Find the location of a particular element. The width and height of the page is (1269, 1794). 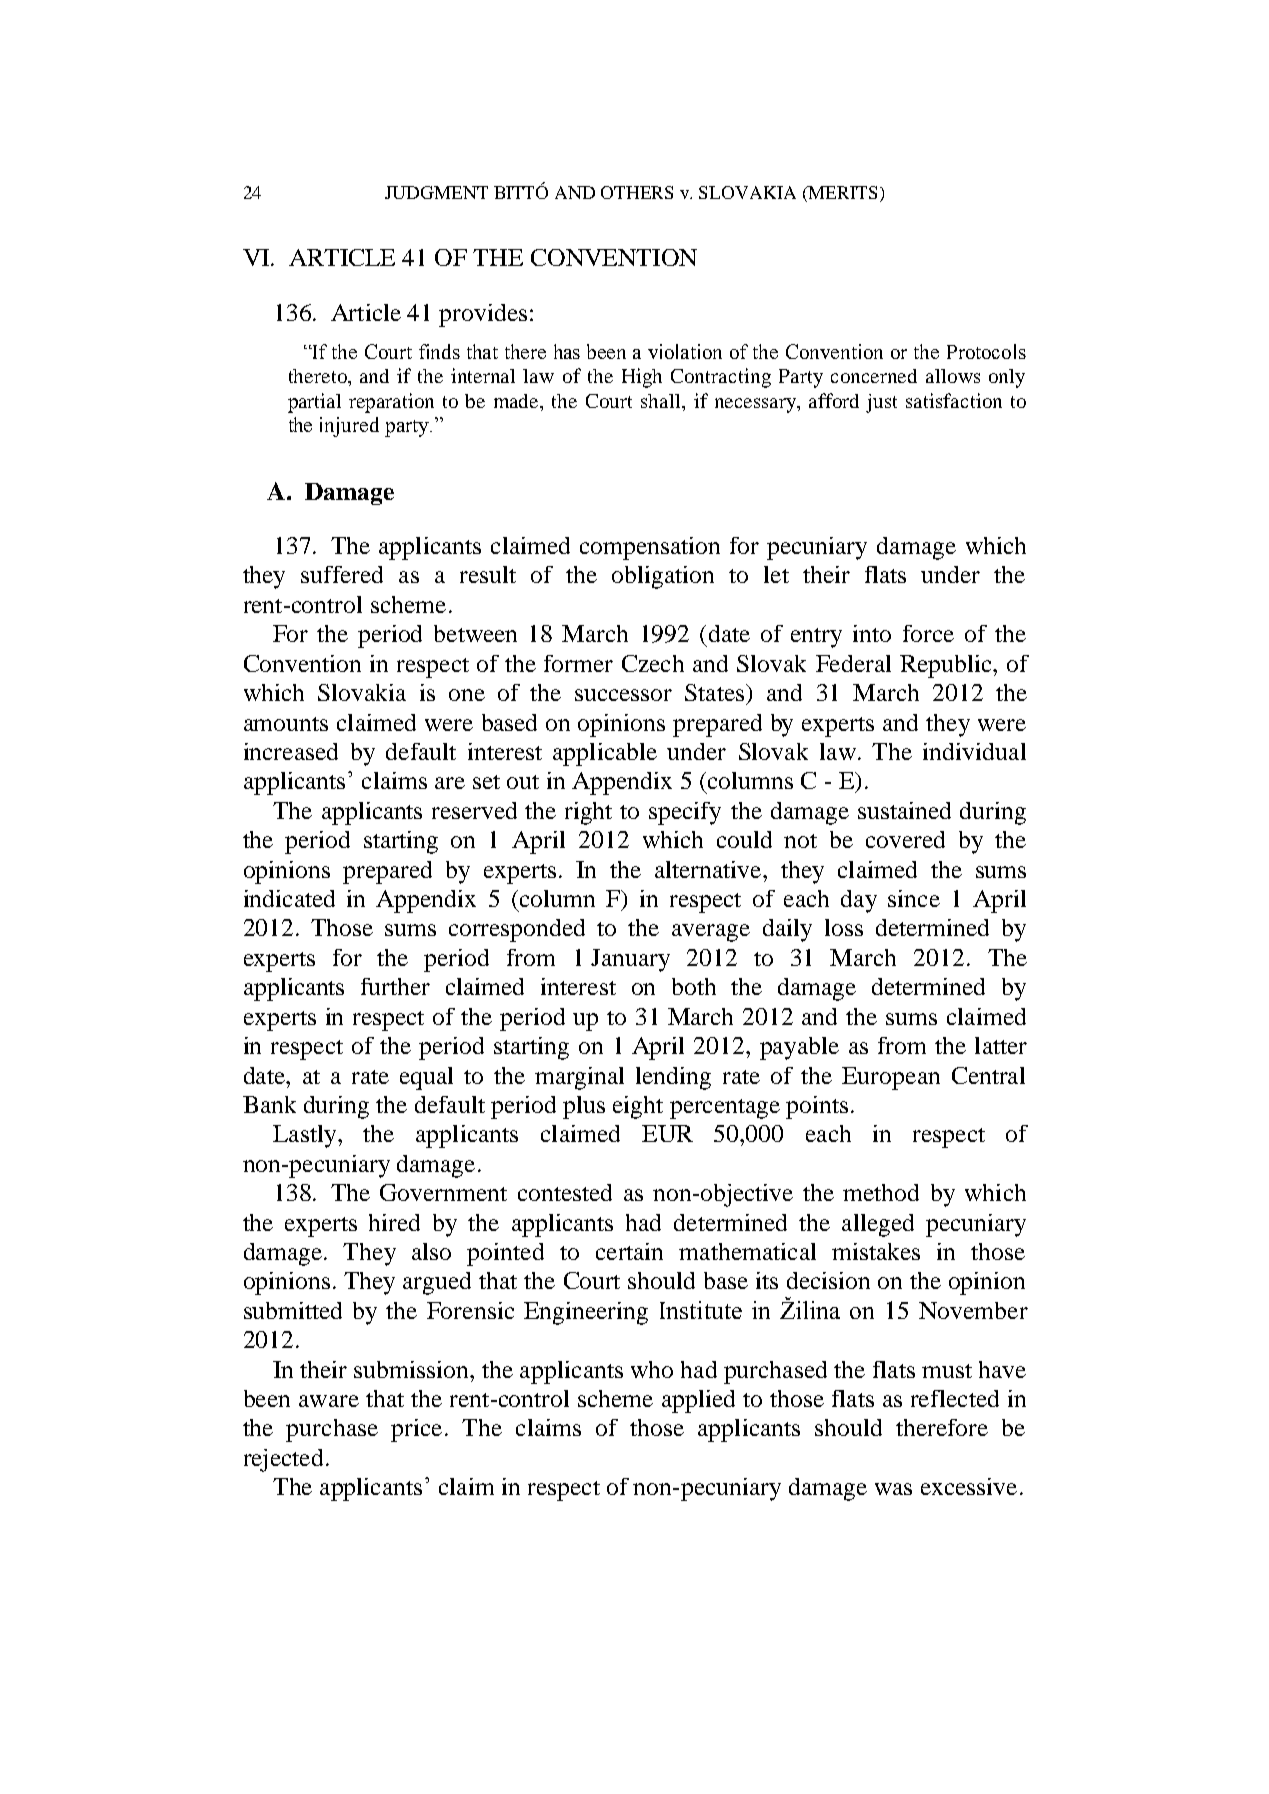

was is located at coordinates (893, 1489).
